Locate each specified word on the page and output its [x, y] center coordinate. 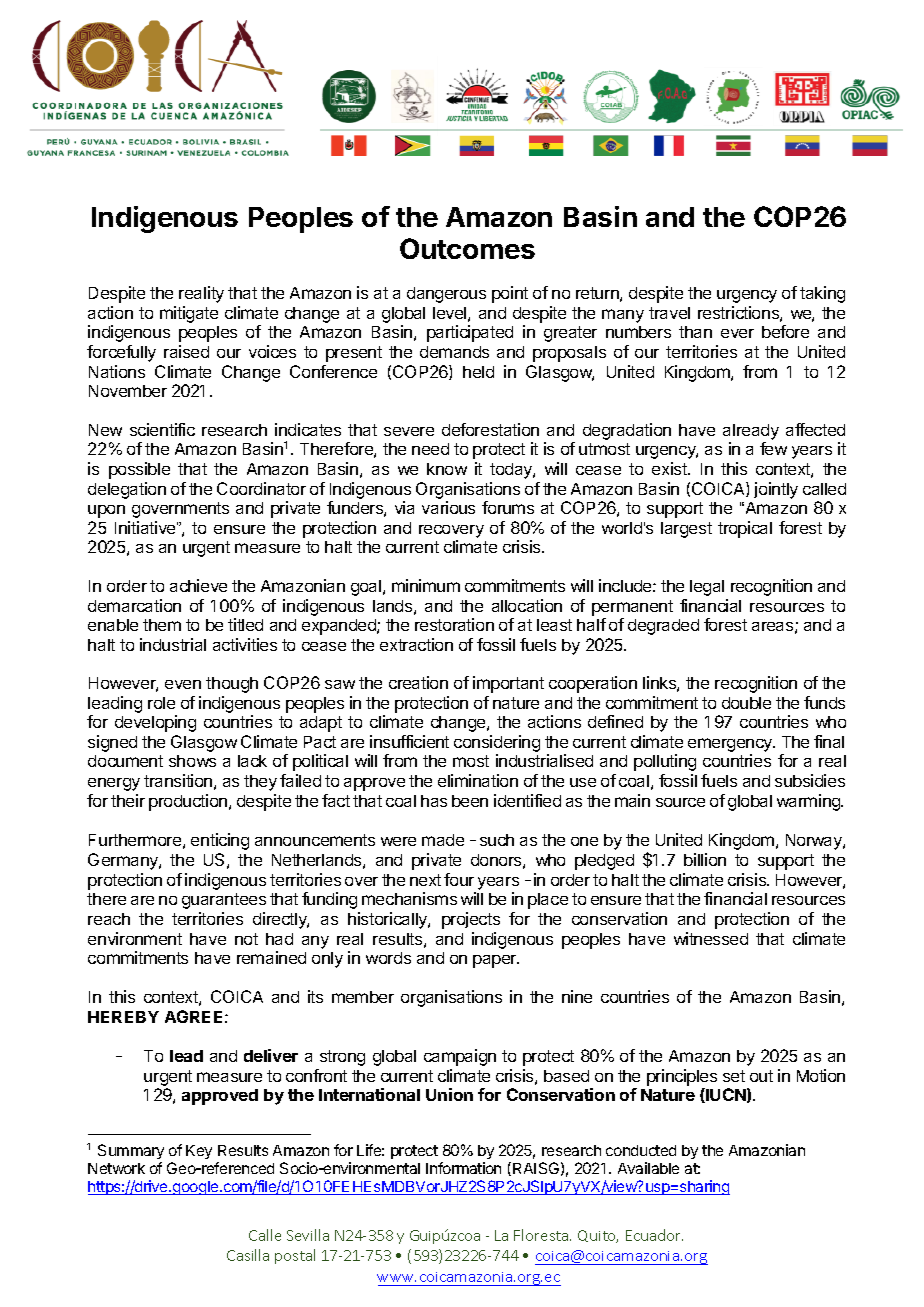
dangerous [446, 295]
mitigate [189, 314]
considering [497, 745]
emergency [731, 746]
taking [822, 294]
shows [192, 761]
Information [463, 1168]
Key [199, 1152]
